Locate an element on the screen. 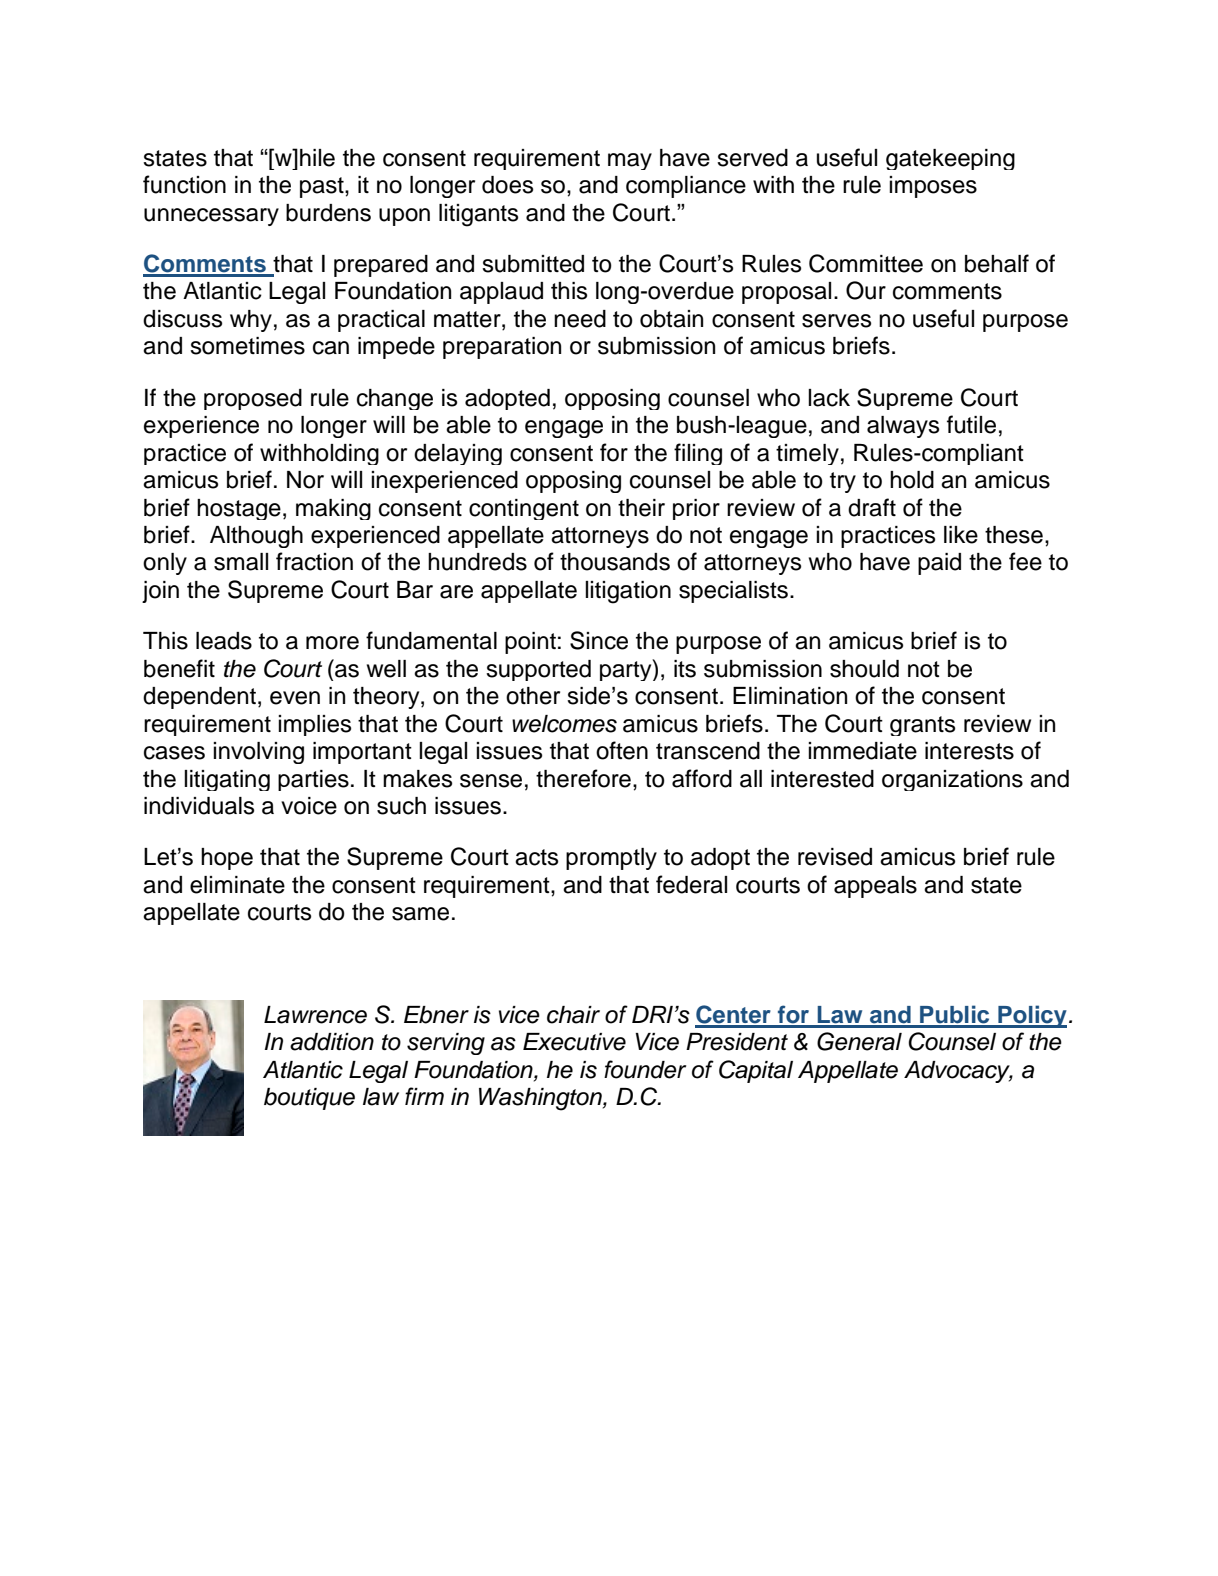 This screenshot has width=1218, height=1576. Executive is located at coordinates (574, 1042).
